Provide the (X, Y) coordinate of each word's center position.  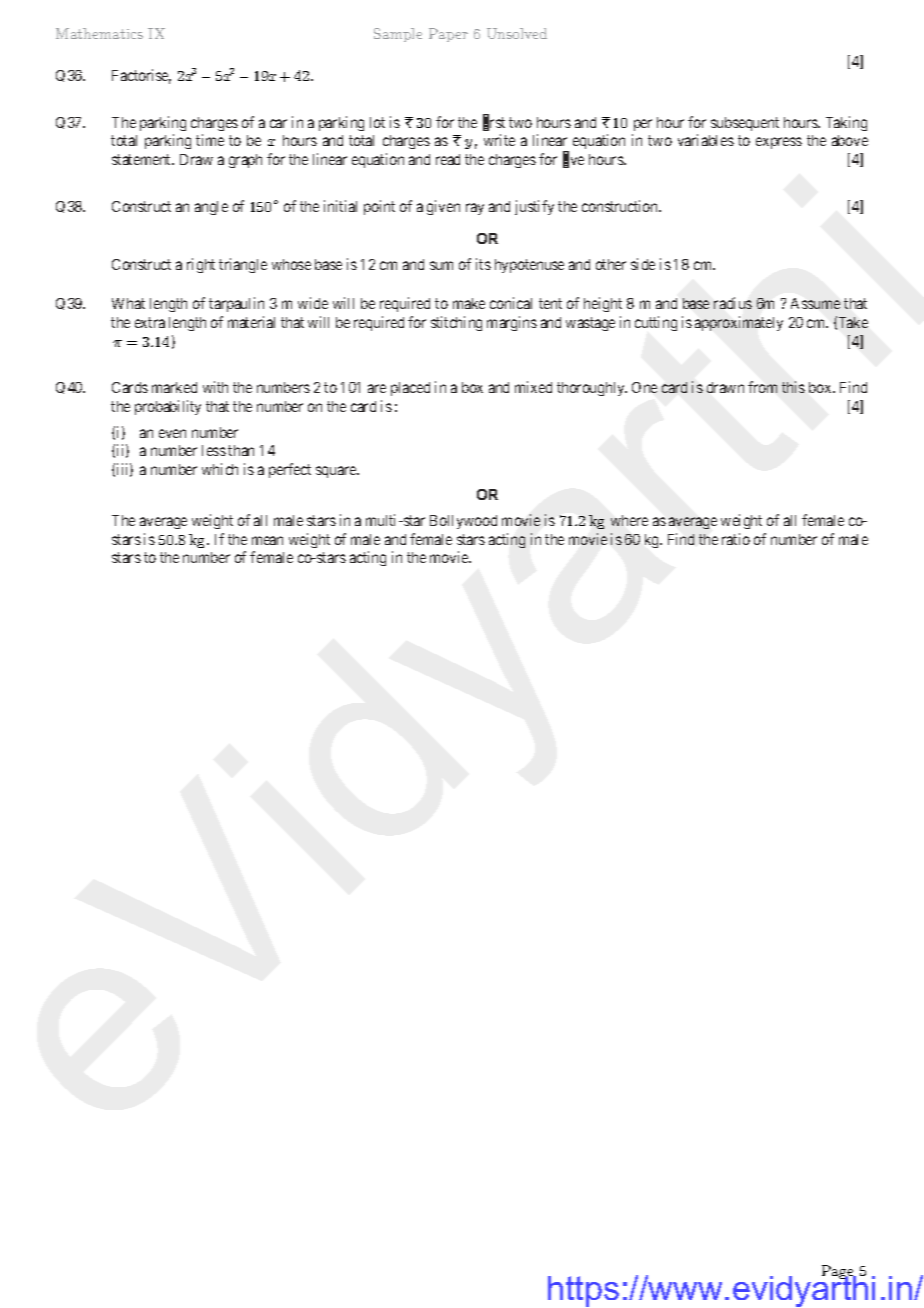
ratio (736, 539)
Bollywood (463, 522)
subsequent (745, 124)
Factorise (141, 76)
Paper (448, 35)
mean (267, 540)
